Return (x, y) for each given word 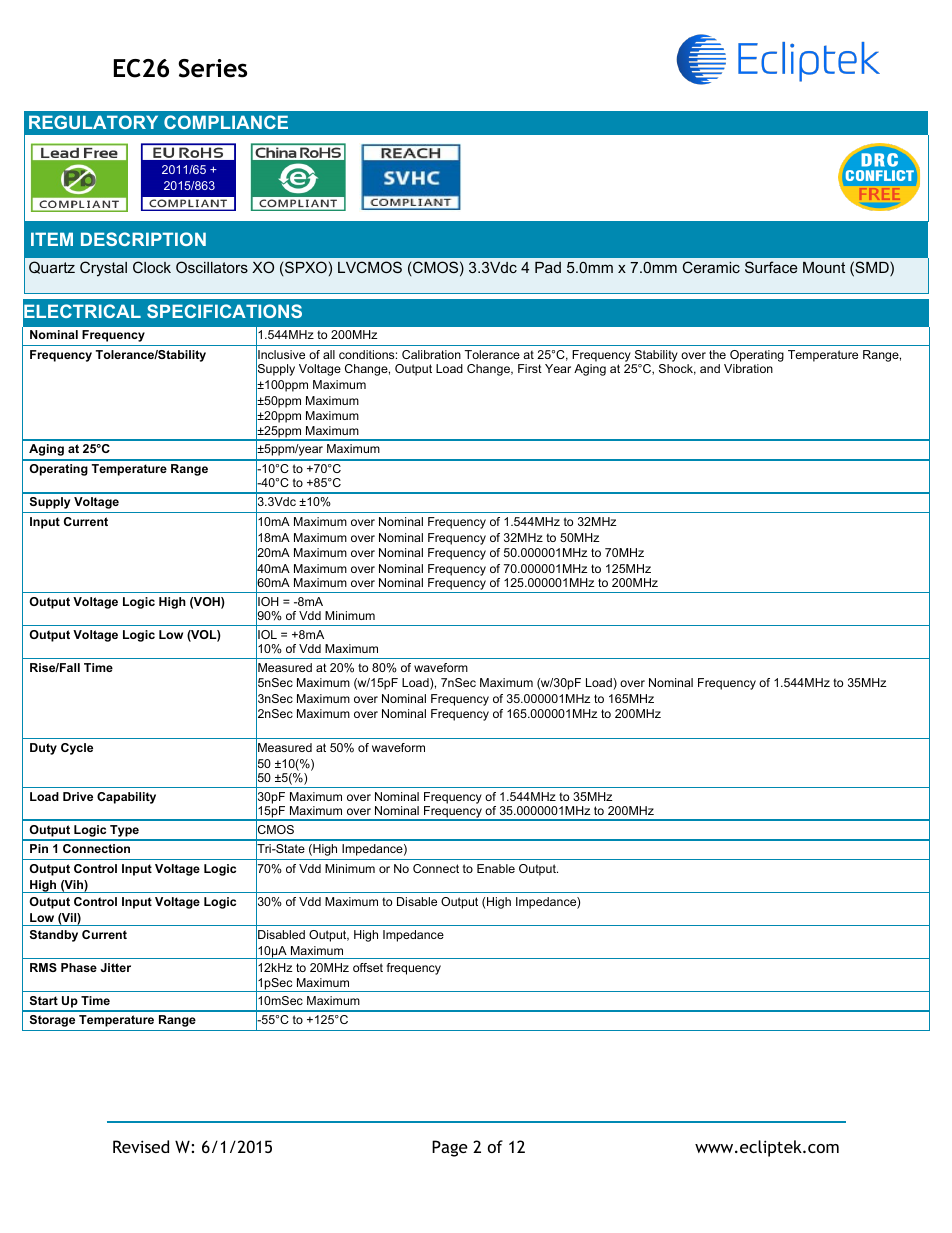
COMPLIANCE (226, 122)
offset (368, 967)
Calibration (431, 354)
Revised (141, 1146)
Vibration (748, 368)
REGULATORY (93, 122)
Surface (771, 267)
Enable (496, 868)
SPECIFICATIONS (224, 311)
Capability (126, 798)
